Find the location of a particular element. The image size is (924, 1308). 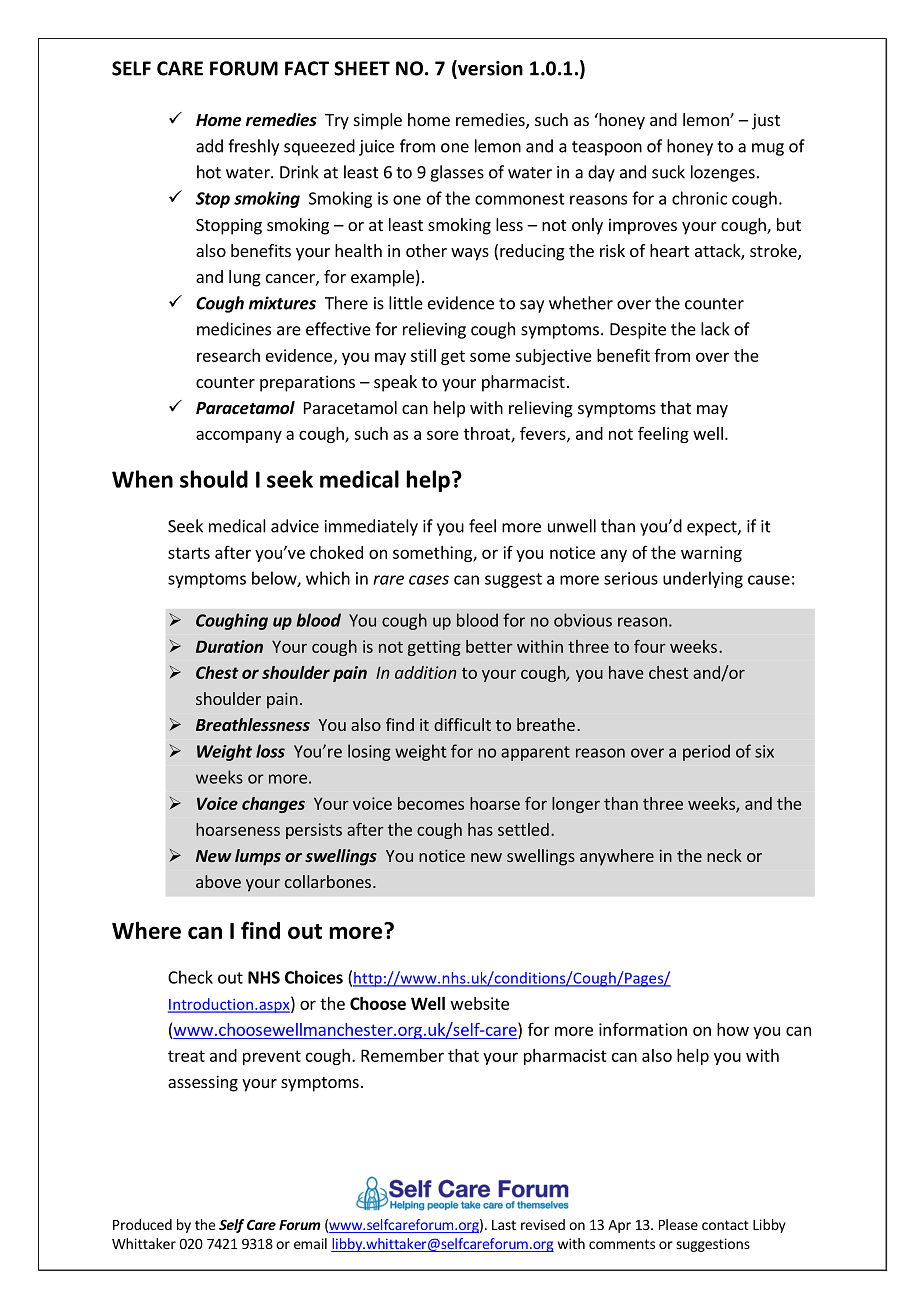

freshly is located at coordinates (253, 147).
